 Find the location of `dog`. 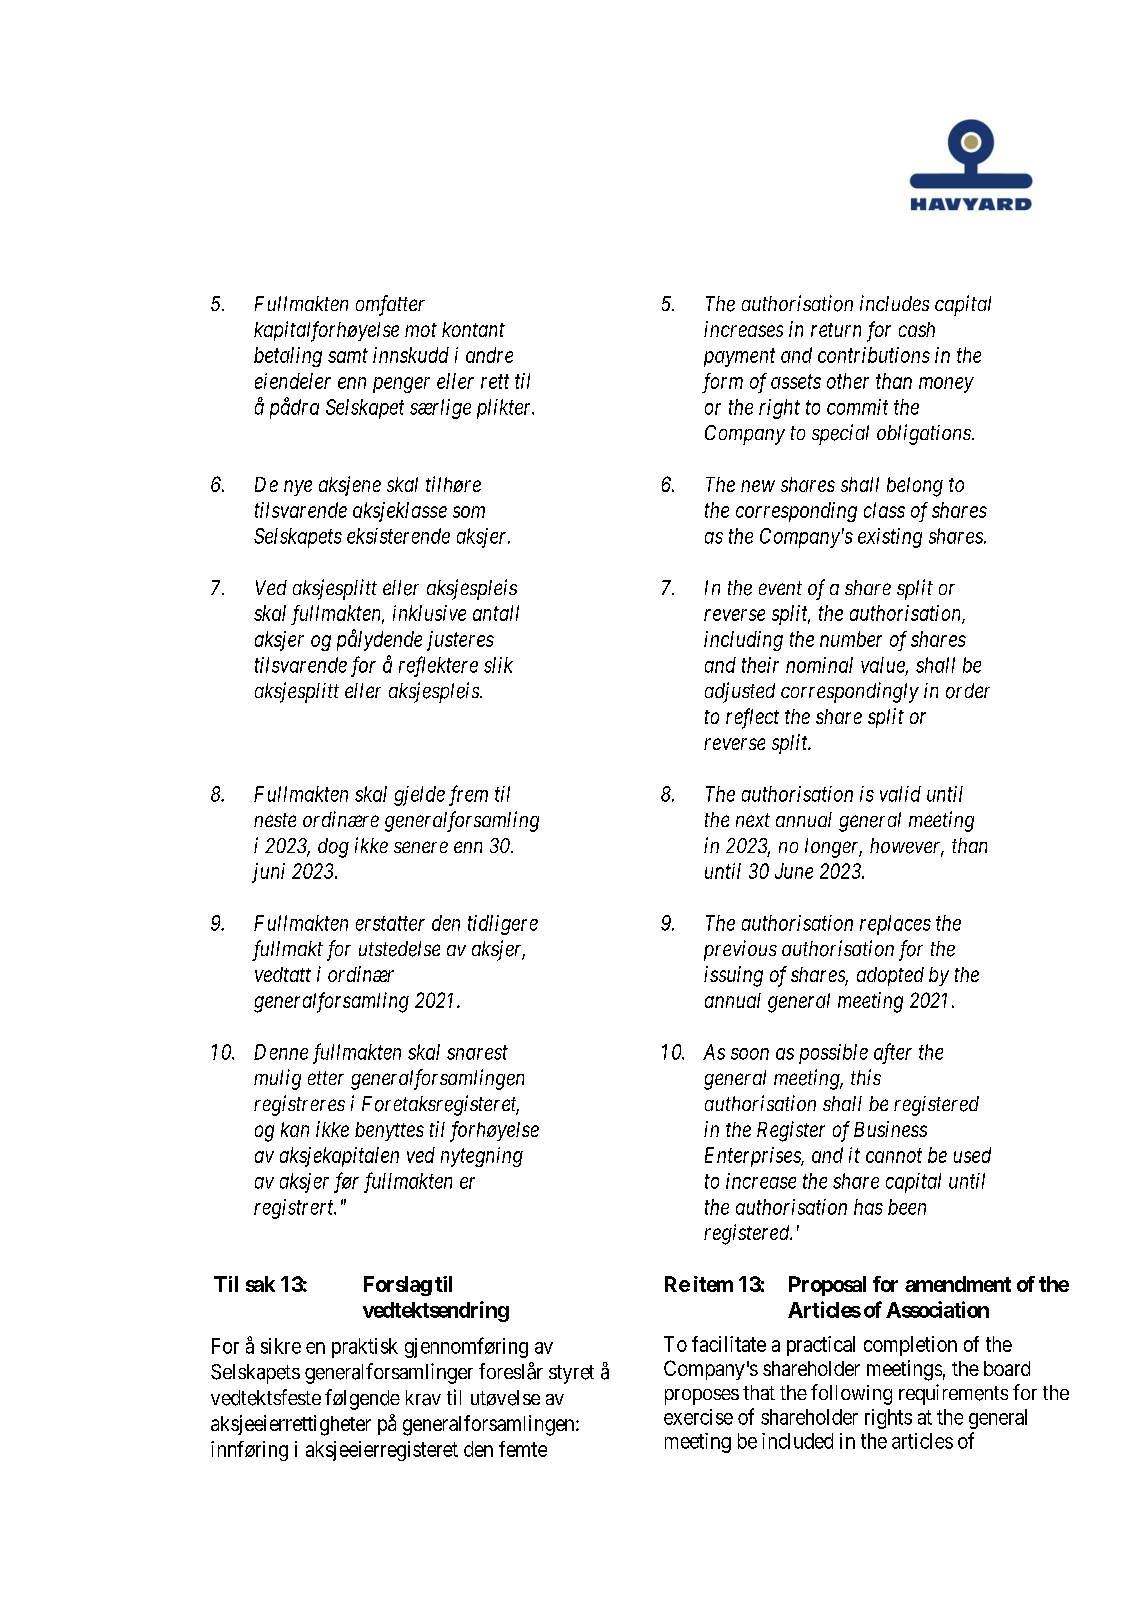

dog is located at coordinates (333, 848).
